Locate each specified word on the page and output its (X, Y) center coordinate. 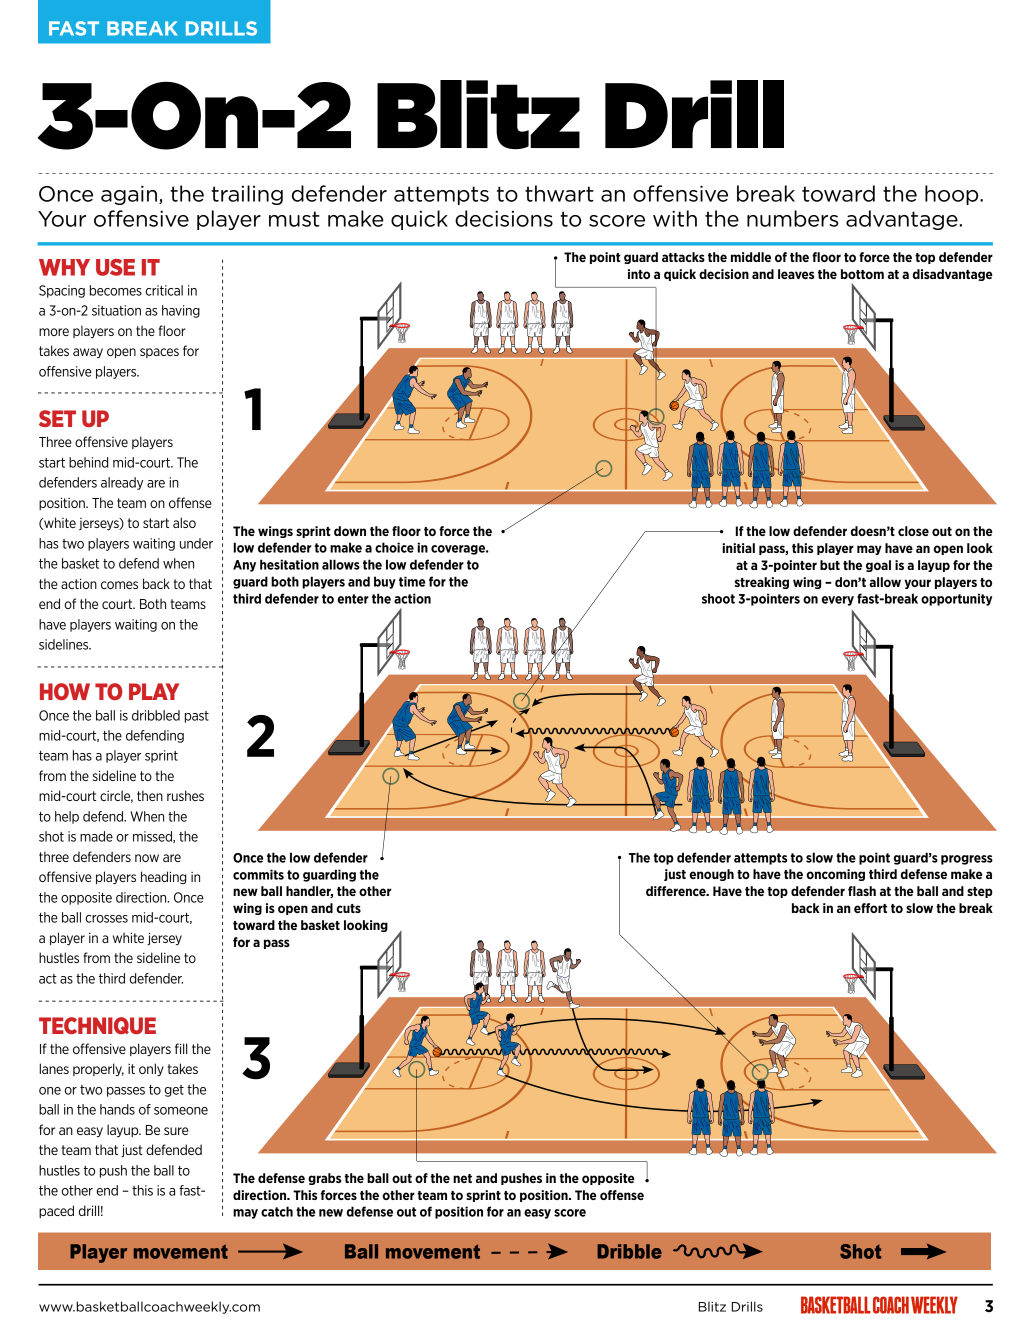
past (197, 717)
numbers (792, 218)
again (129, 195)
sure (176, 1131)
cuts (349, 908)
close (913, 531)
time (412, 581)
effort (870, 908)
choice (394, 547)
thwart (559, 193)
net (462, 1178)
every (837, 601)
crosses (106, 919)
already (122, 483)
